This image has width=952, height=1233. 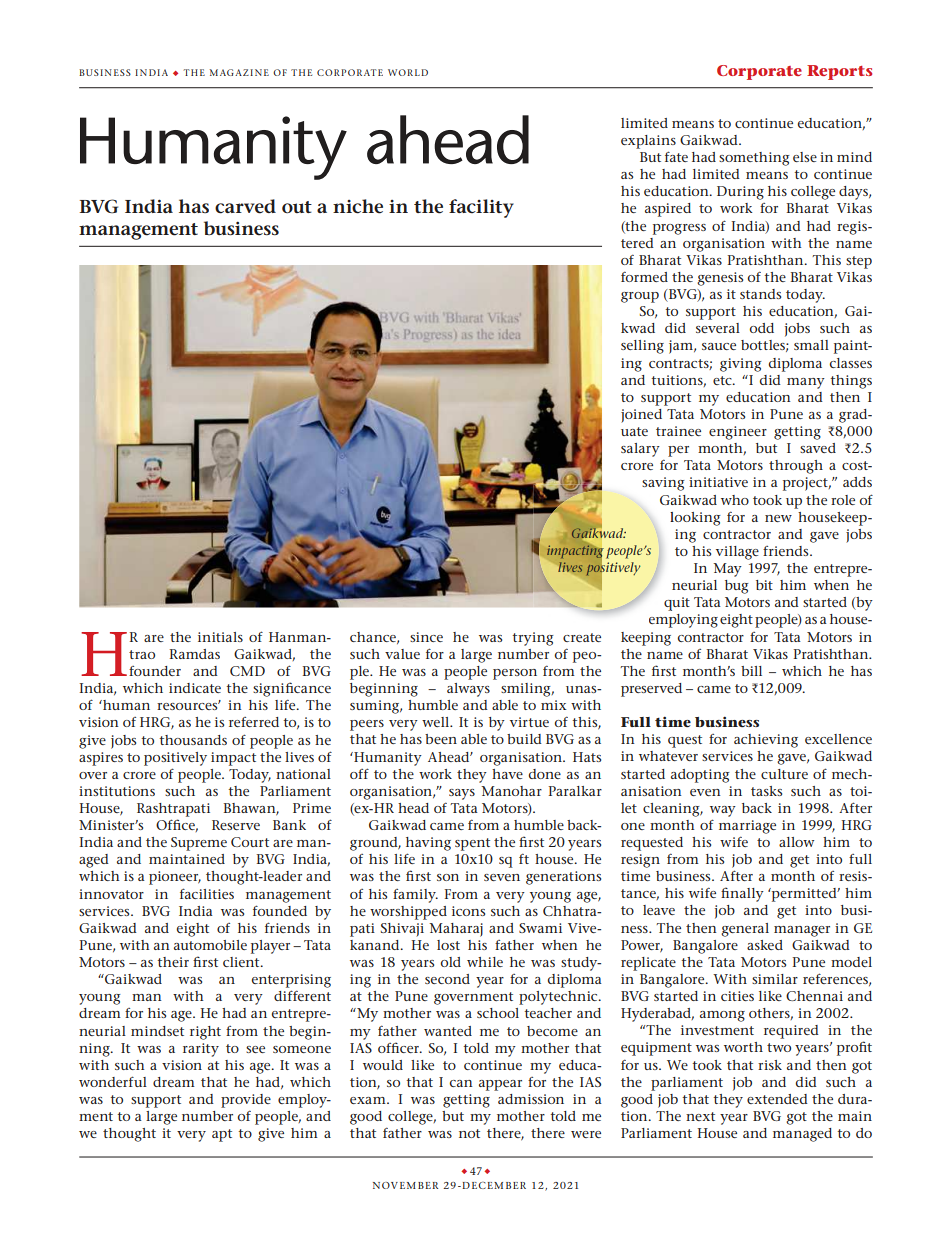 What do you see at coordinates (500, 1085) in the image?
I see `appear` at bounding box center [500, 1085].
